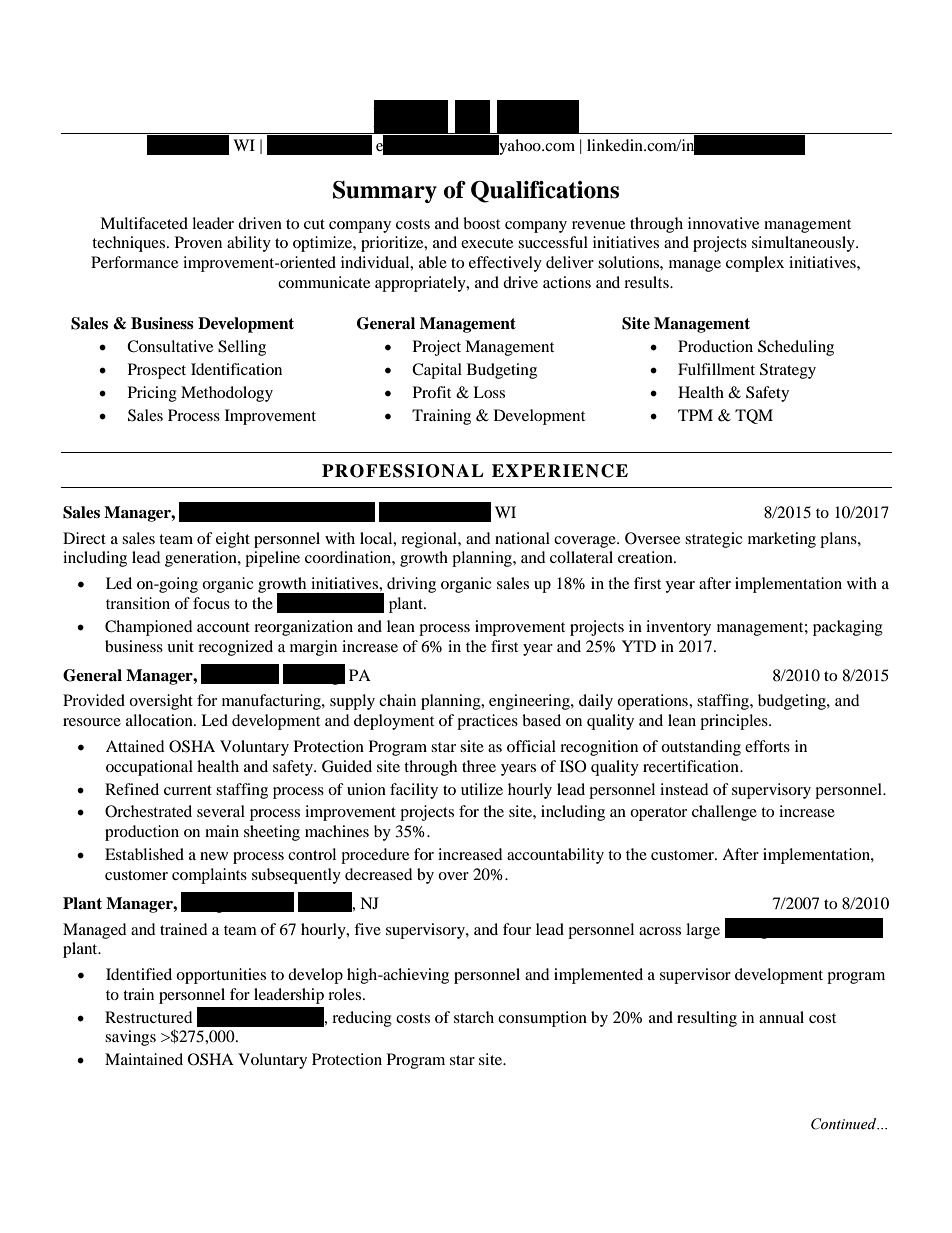 The width and height of the screenshot is (952, 1233). Describe the element at coordinates (130, 1038) in the screenshot. I see `savings` at that location.
